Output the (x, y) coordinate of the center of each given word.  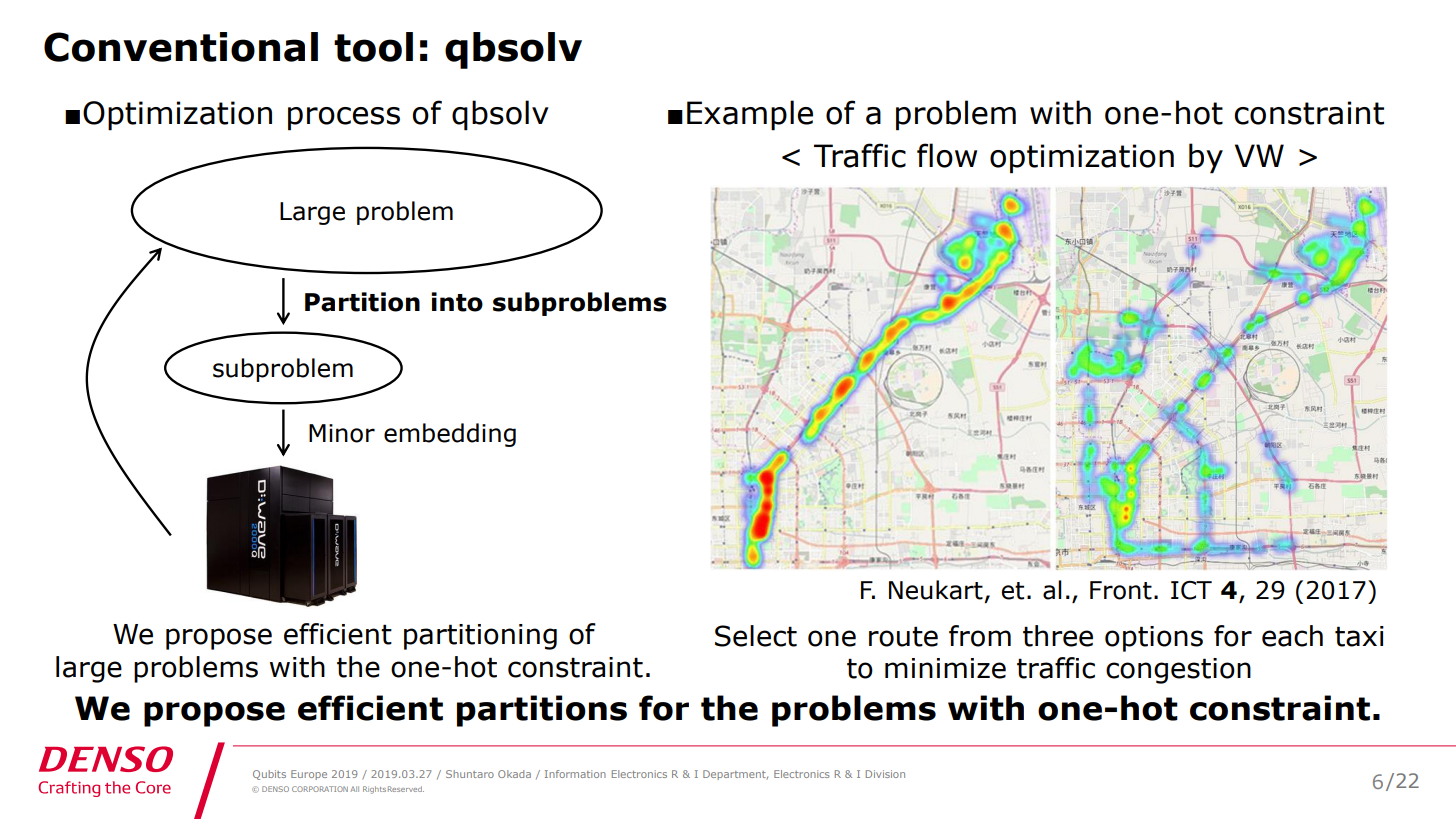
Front (1121, 590)
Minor (342, 433)
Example (750, 115)
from (980, 636)
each (1292, 636)
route (903, 636)
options (1154, 639)
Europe (309, 775)
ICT (1191, 590)
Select (756, 636)
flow (947, 155)
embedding (450, 435)
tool (373, 47)
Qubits (269, 775)
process (344, 119)
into (457, 302)
